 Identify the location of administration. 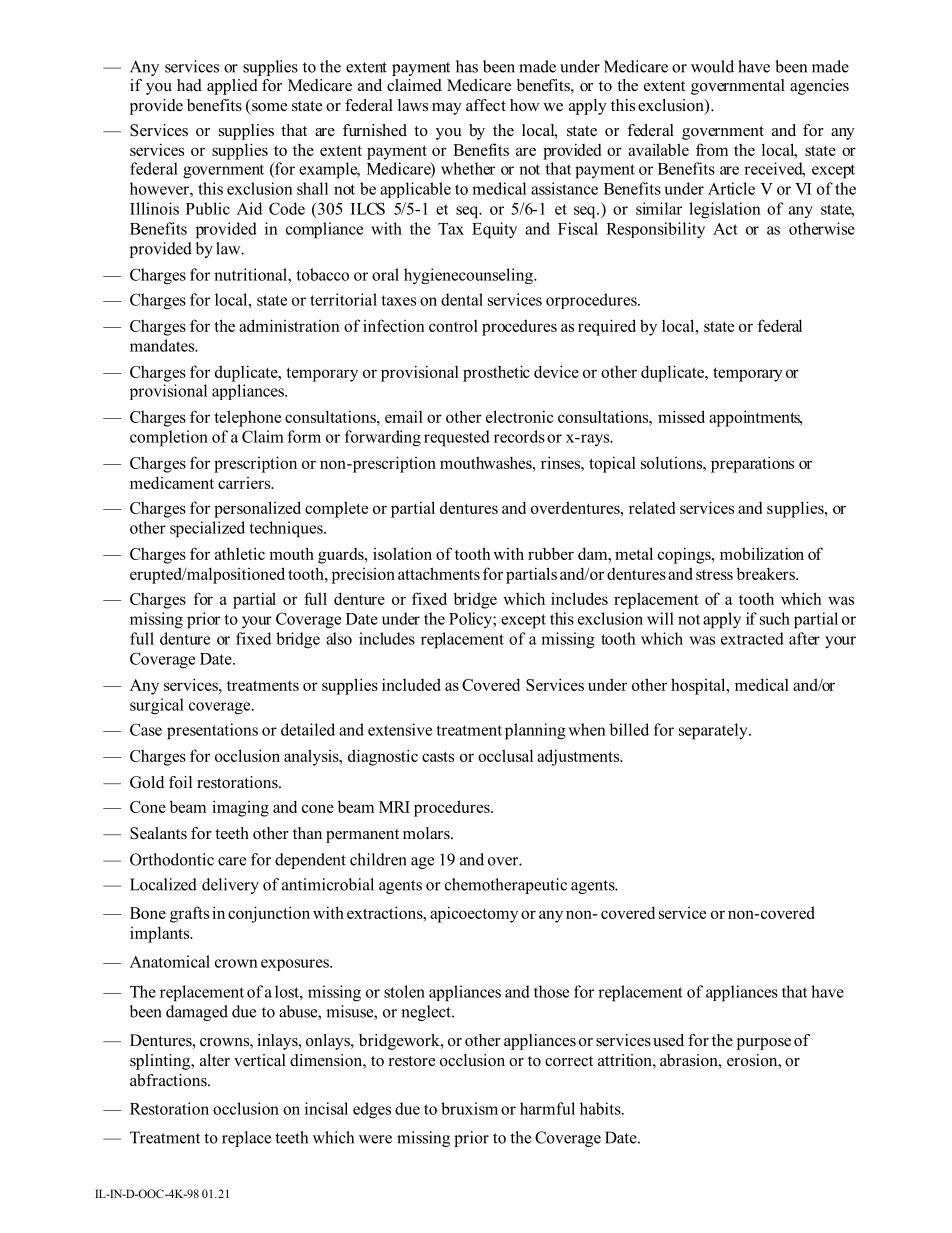
(289, 325).
